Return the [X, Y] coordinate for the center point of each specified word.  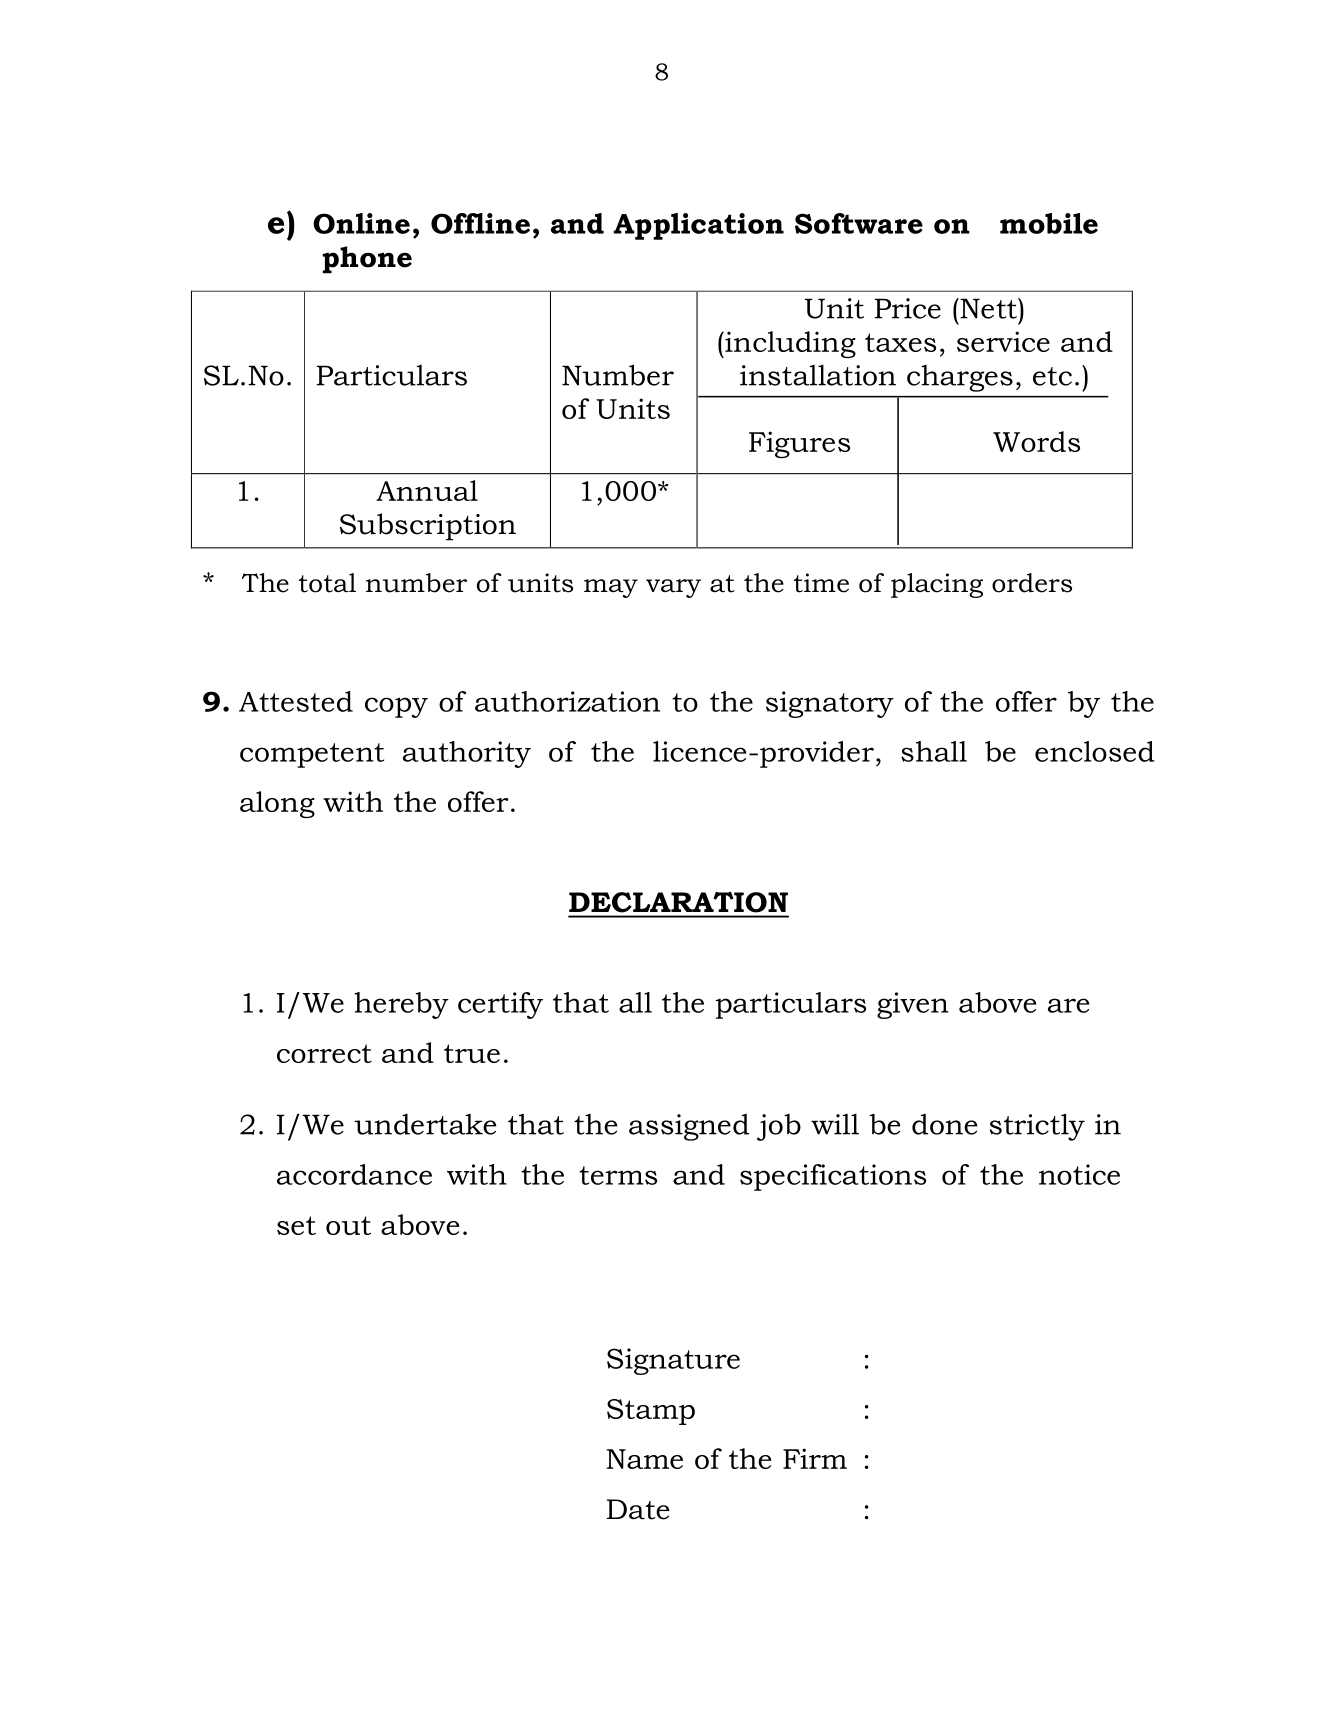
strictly [1037, 1127]
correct [324, 1053]
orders [1032, 583]
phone [367, 260]
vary [673, 588]
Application [698, 226]
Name [644, 1459]
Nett [988, 308]
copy [396, 707]
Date [638, 1509]
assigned [689, 1127]
